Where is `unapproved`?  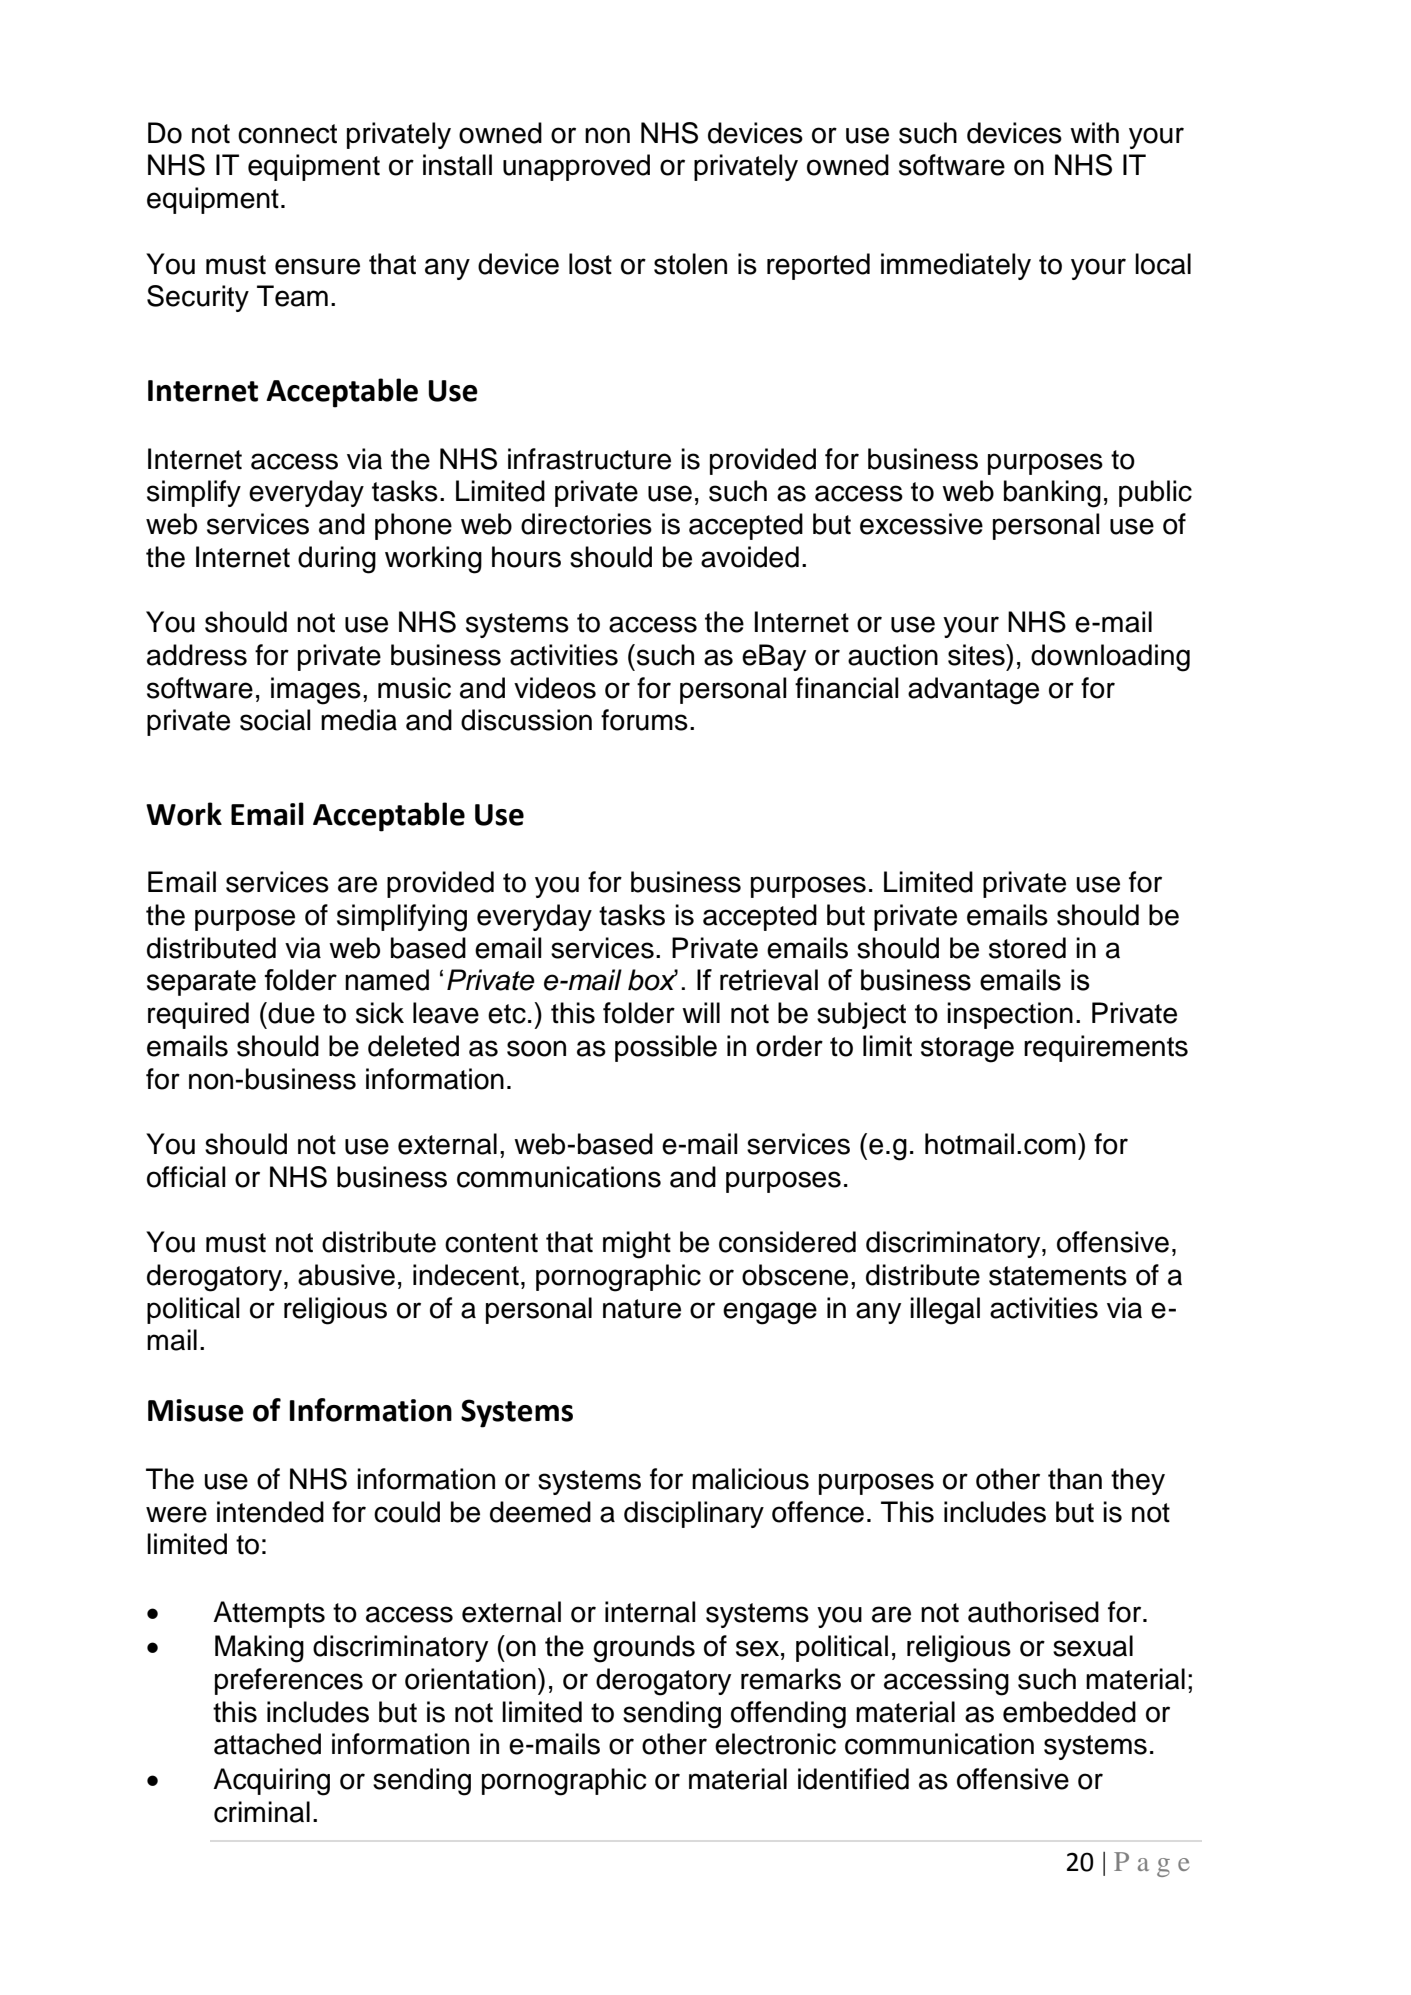 unapproved is located at coordinates (576, 167).
